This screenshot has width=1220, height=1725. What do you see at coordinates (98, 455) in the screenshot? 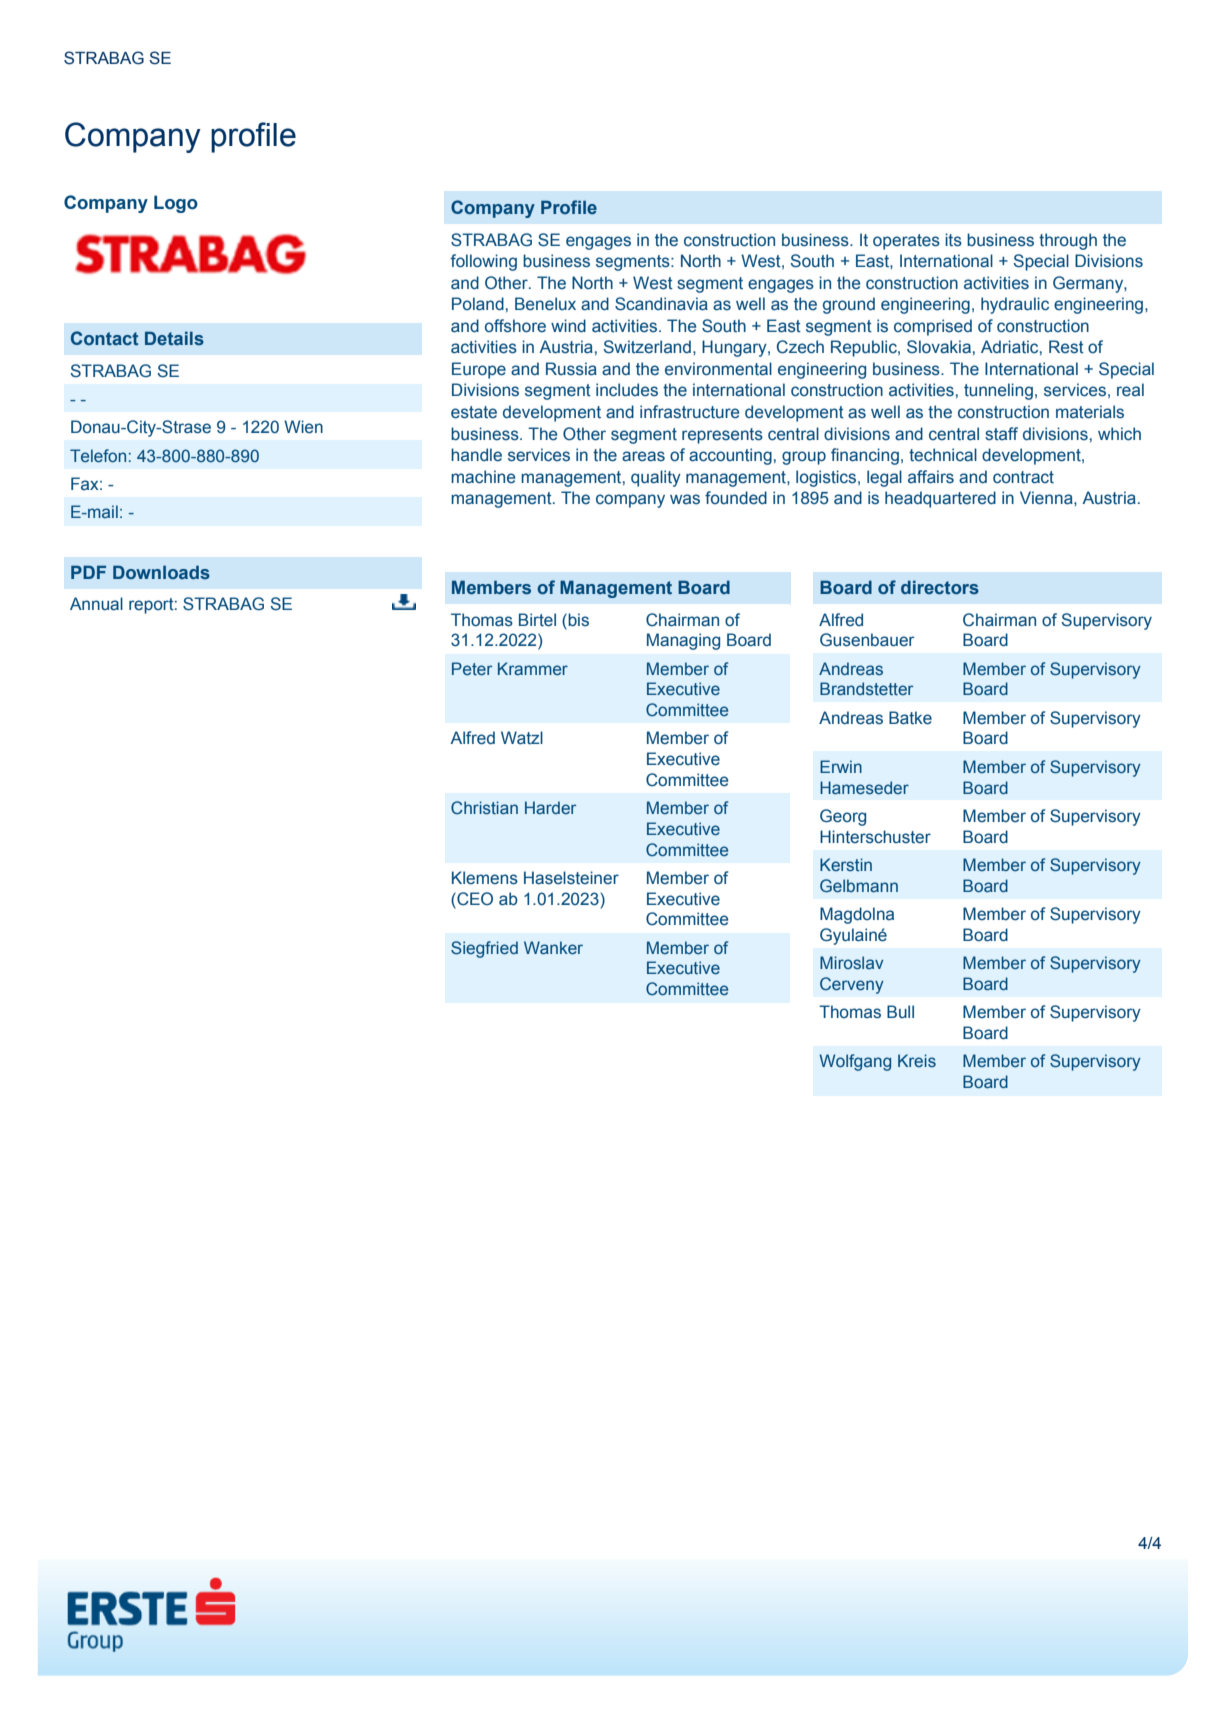
I see `Telefon` at bounding box center [98, 455].
